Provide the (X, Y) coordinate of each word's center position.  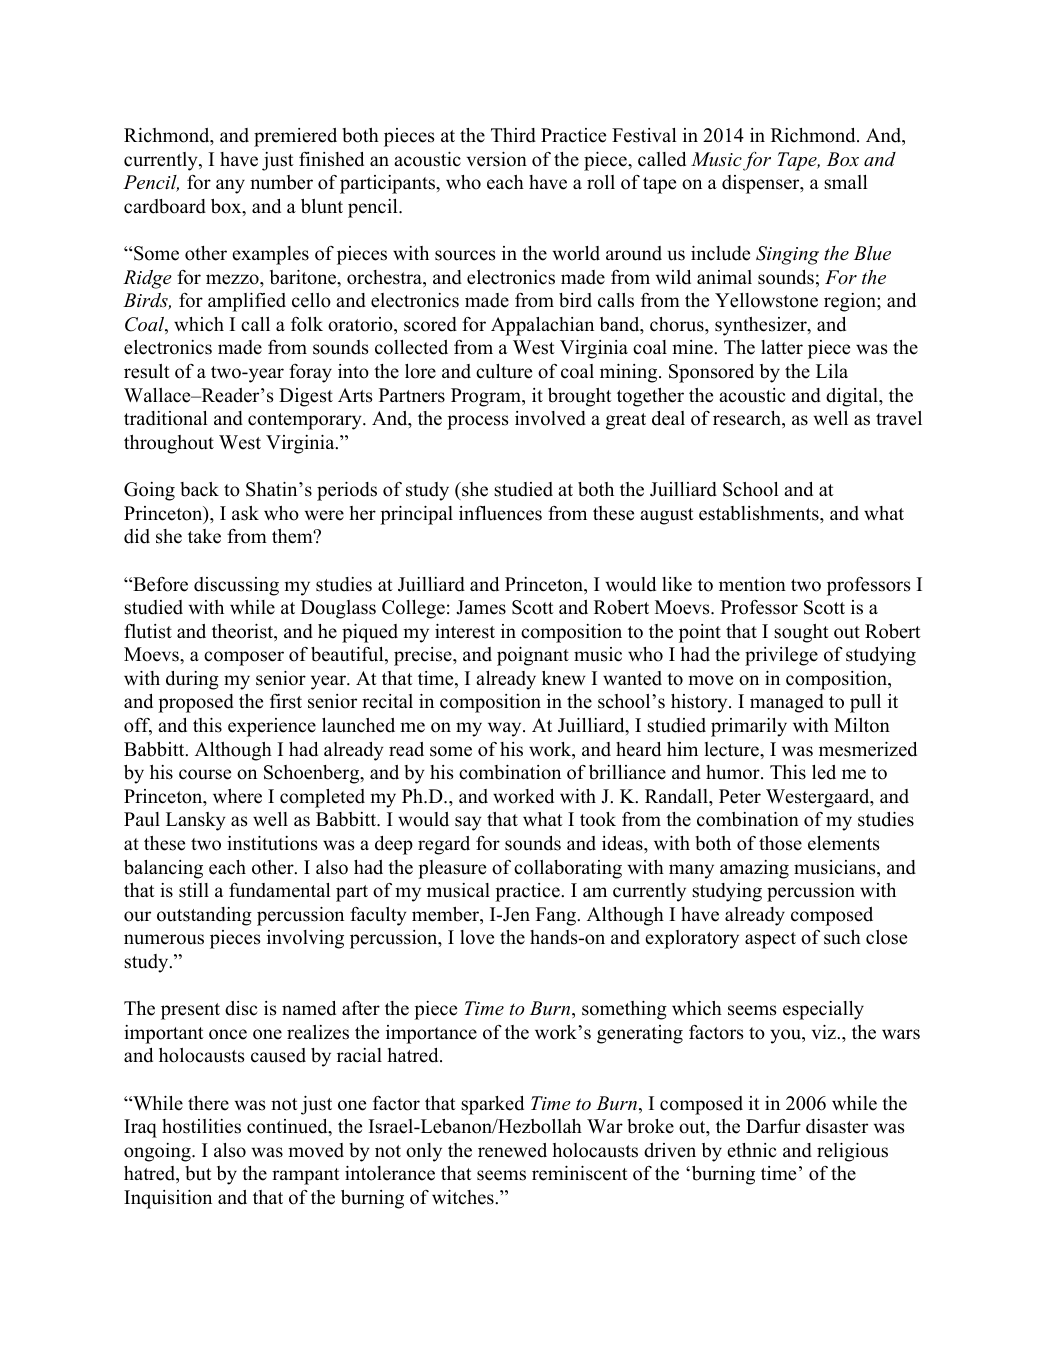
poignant (533, 656)
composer (244, 658)
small (846, 182)
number (281, 182)
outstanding (204, 916)
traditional (166, 418)
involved (550, 418)
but (198, 1173)
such (842, 937)
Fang (557, 916)
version (497, 159)
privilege (781, 656)
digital (853, 397)
